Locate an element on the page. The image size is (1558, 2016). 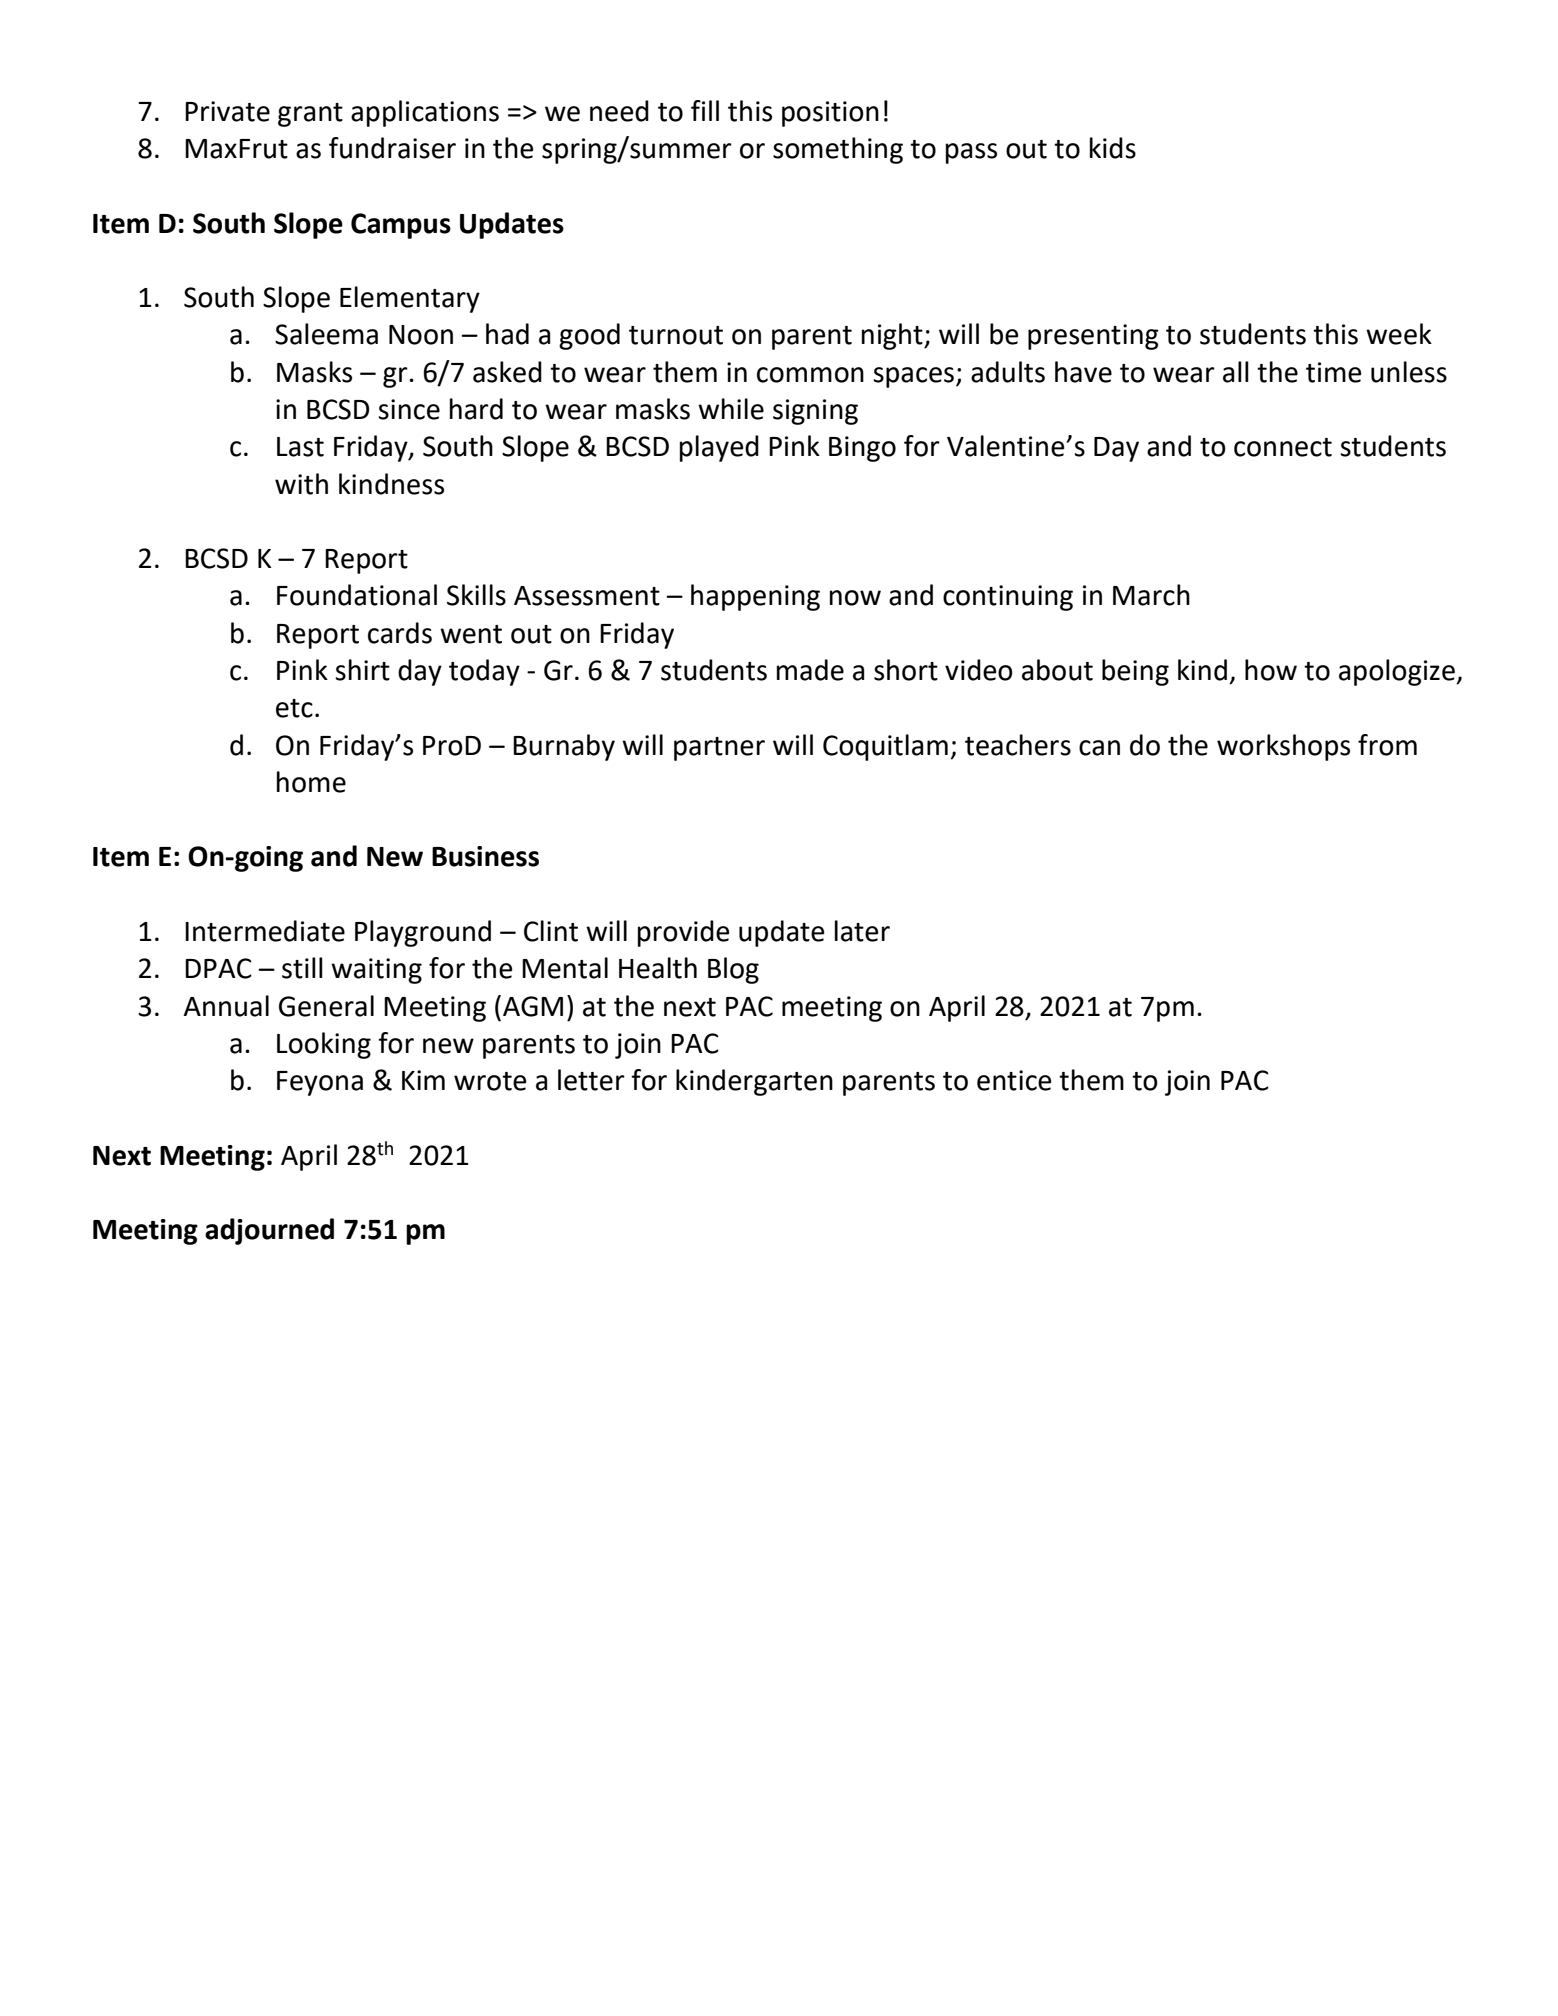
partner is located at coordinates (719, 749).
